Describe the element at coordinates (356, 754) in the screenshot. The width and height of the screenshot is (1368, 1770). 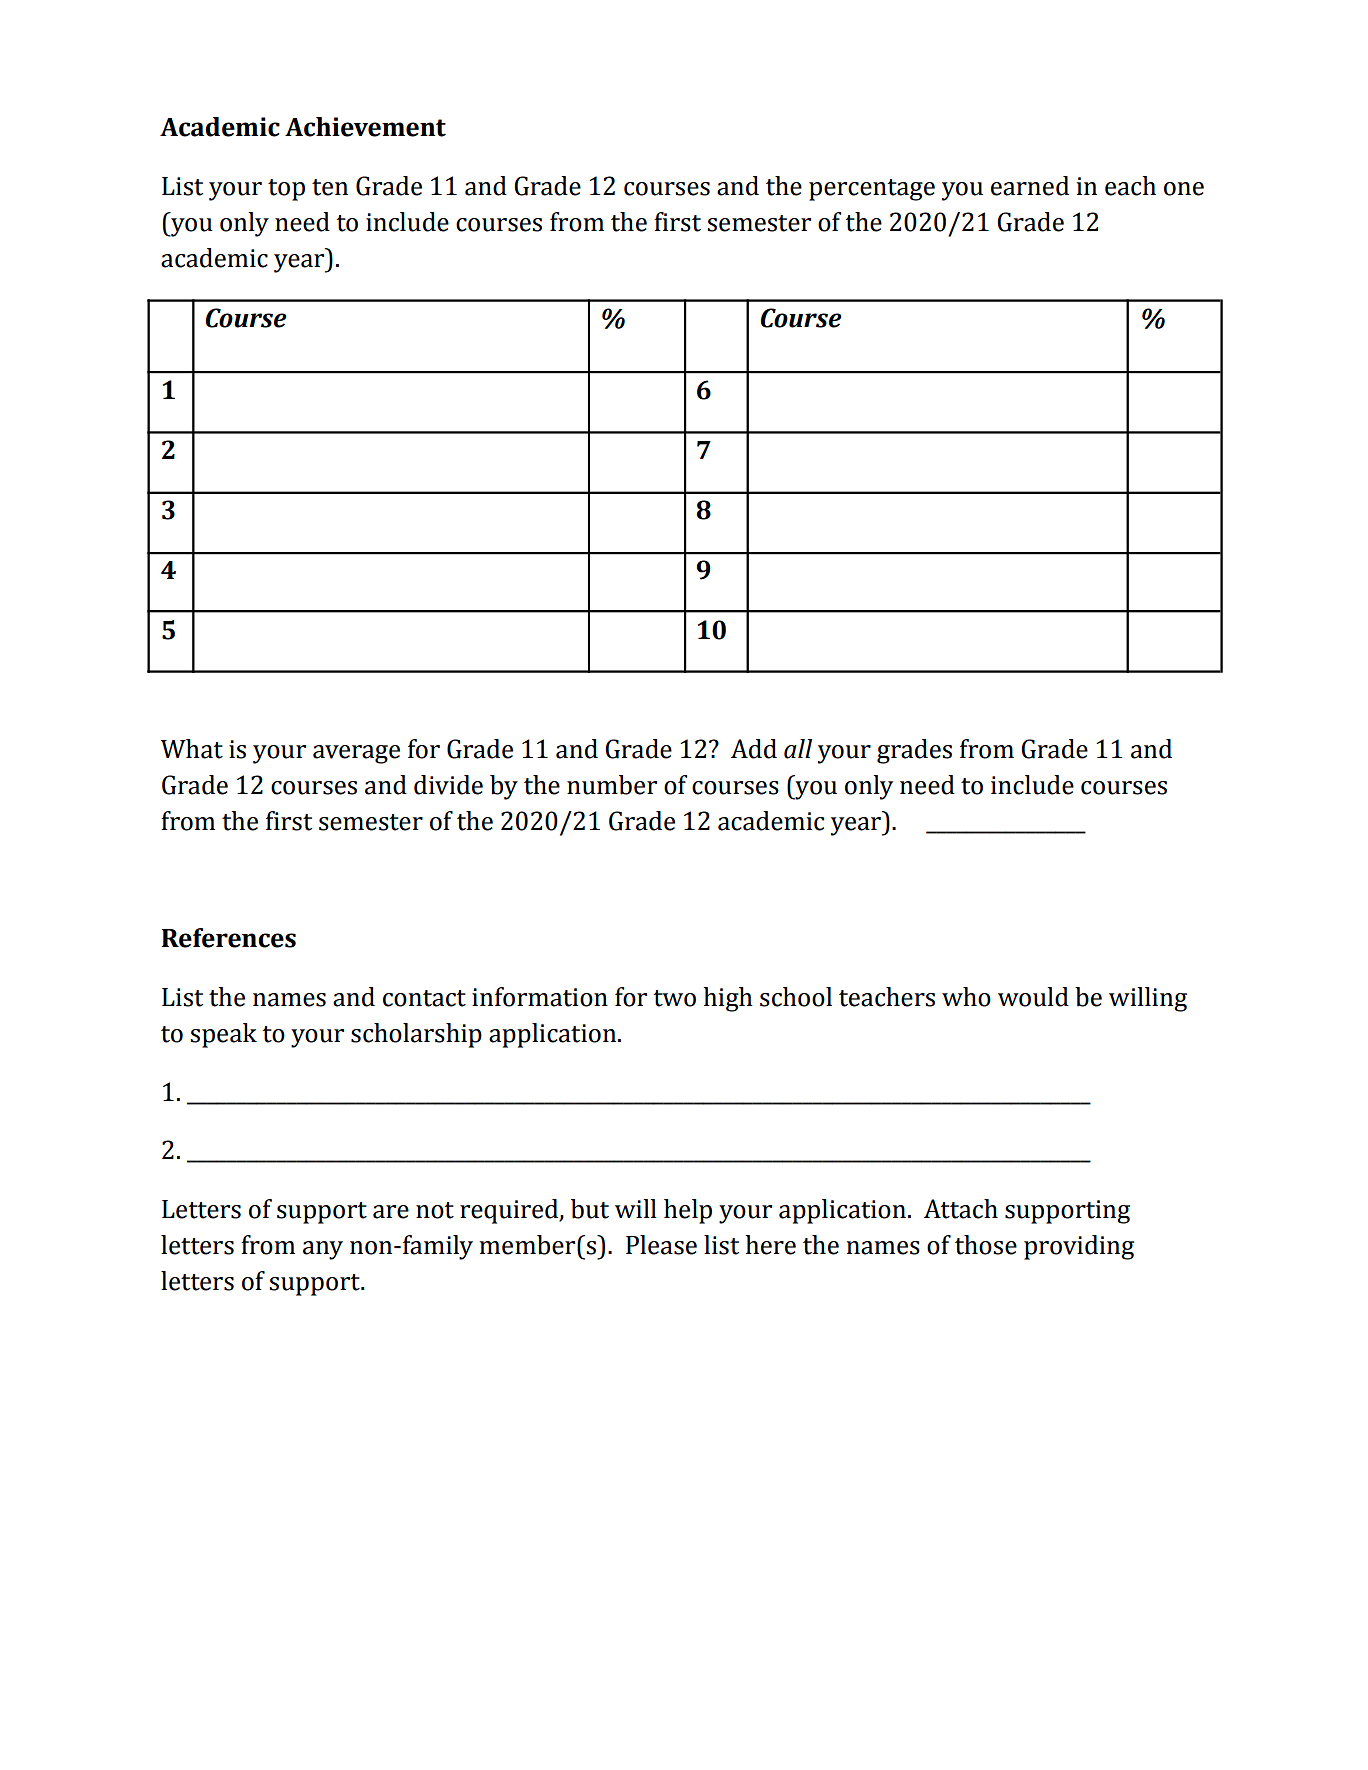
I see `average` at that location.
